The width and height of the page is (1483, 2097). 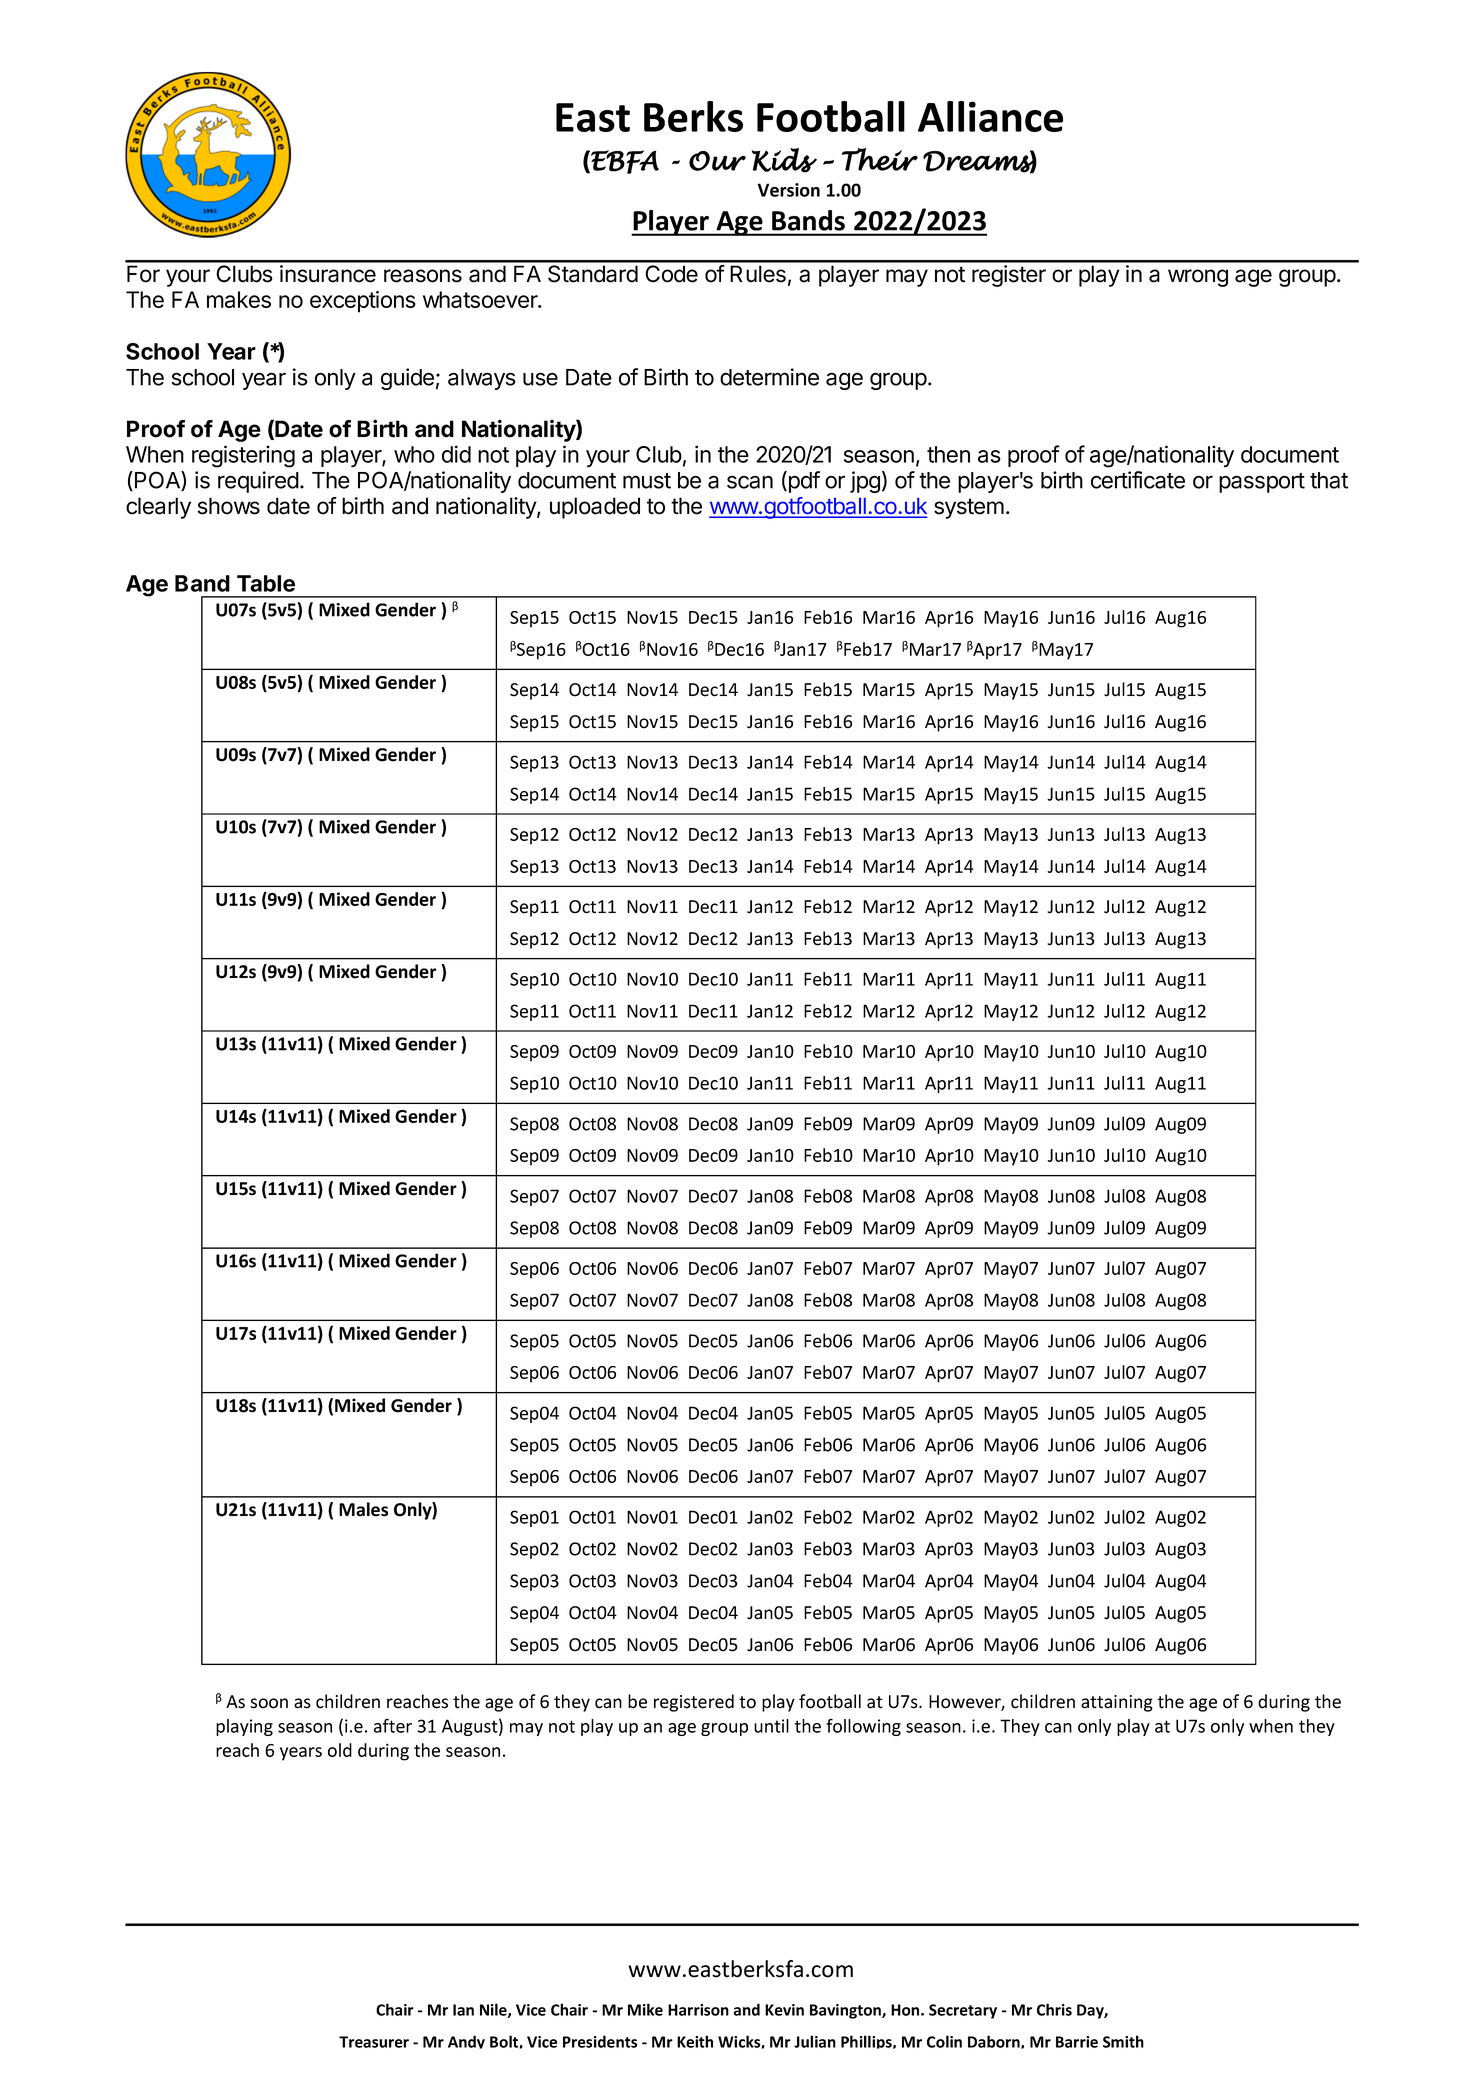 What do you see at coordinates (788, 190) in the page?
I see `Version` at bounding box center [788, 190].
